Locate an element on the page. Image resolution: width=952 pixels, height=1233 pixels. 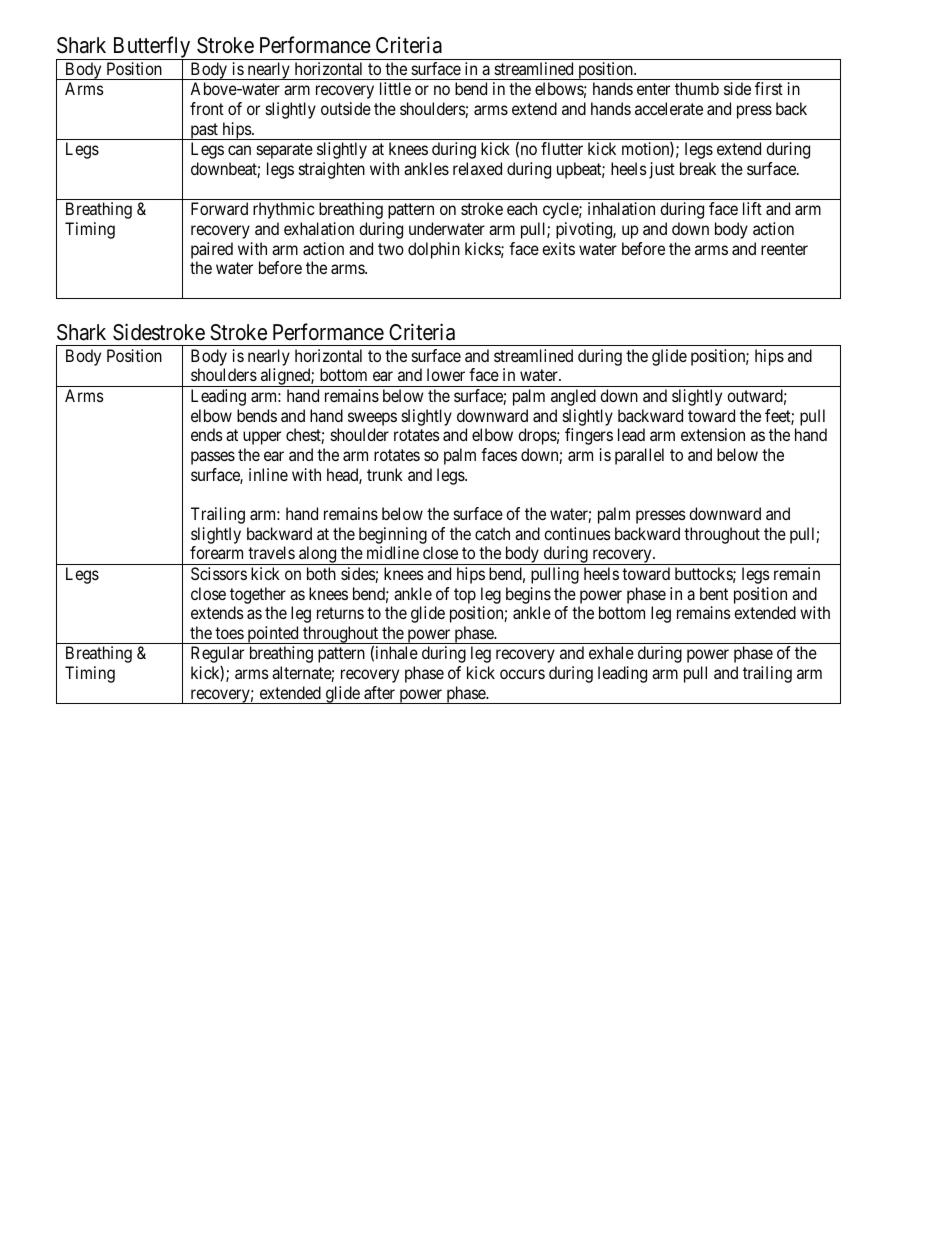
extension is located at coordinates (713, 434).
